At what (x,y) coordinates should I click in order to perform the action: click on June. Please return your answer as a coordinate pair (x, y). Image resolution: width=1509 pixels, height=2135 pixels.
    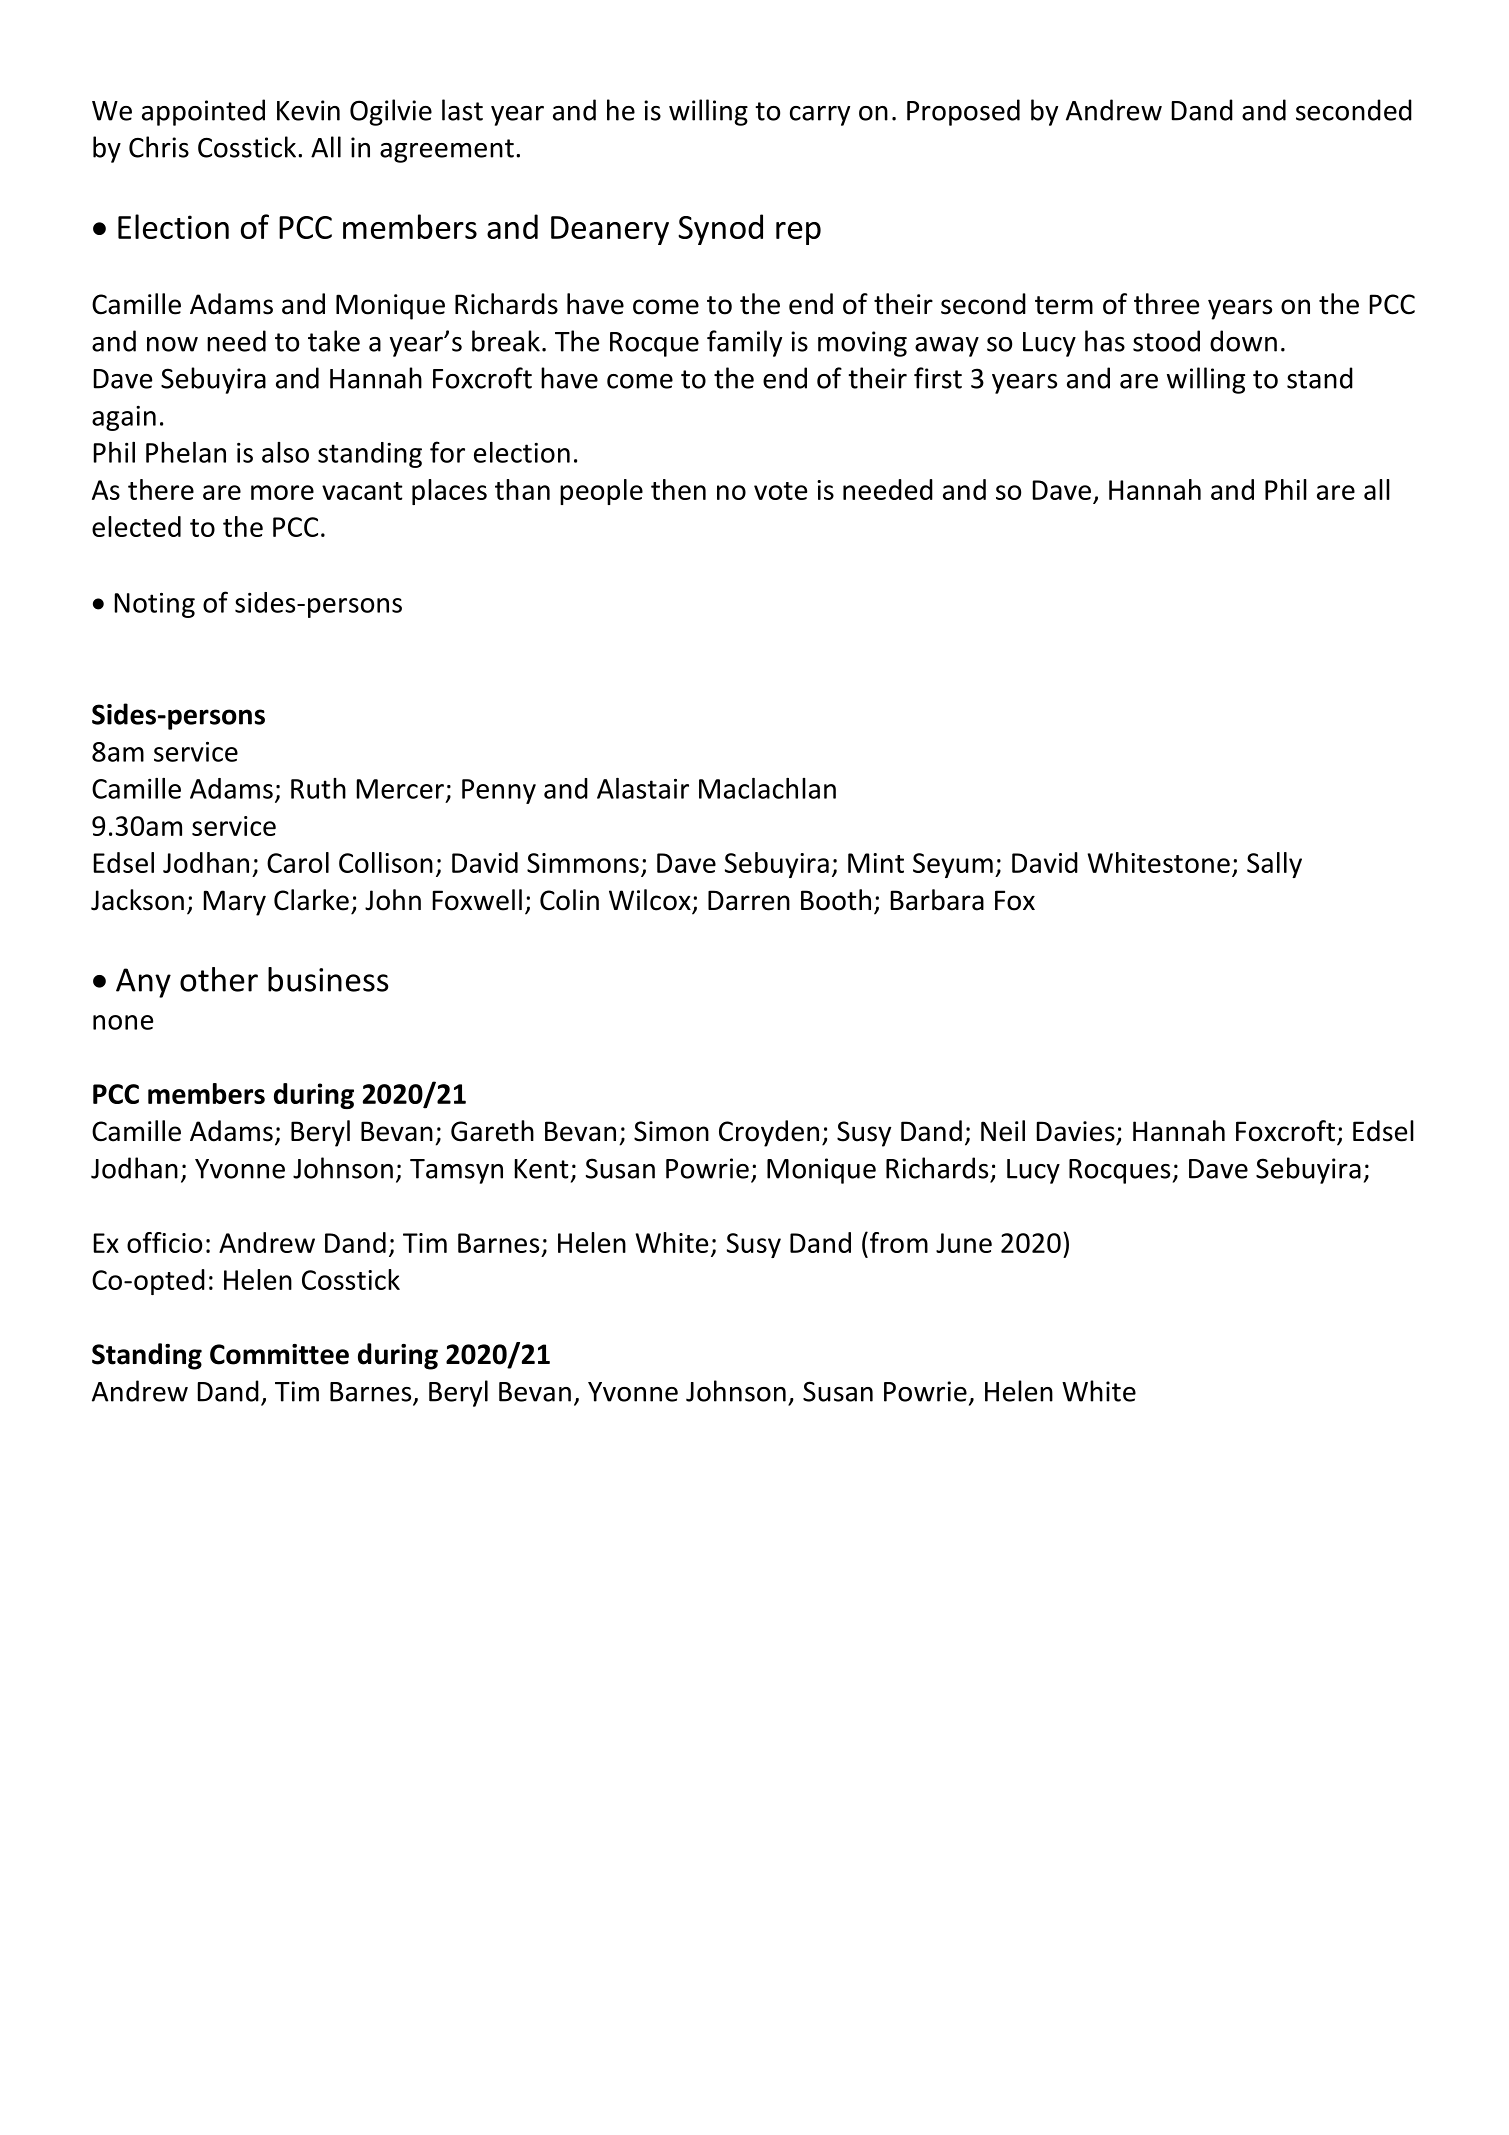
    Looking at the image, I should click on (964, 1243).
